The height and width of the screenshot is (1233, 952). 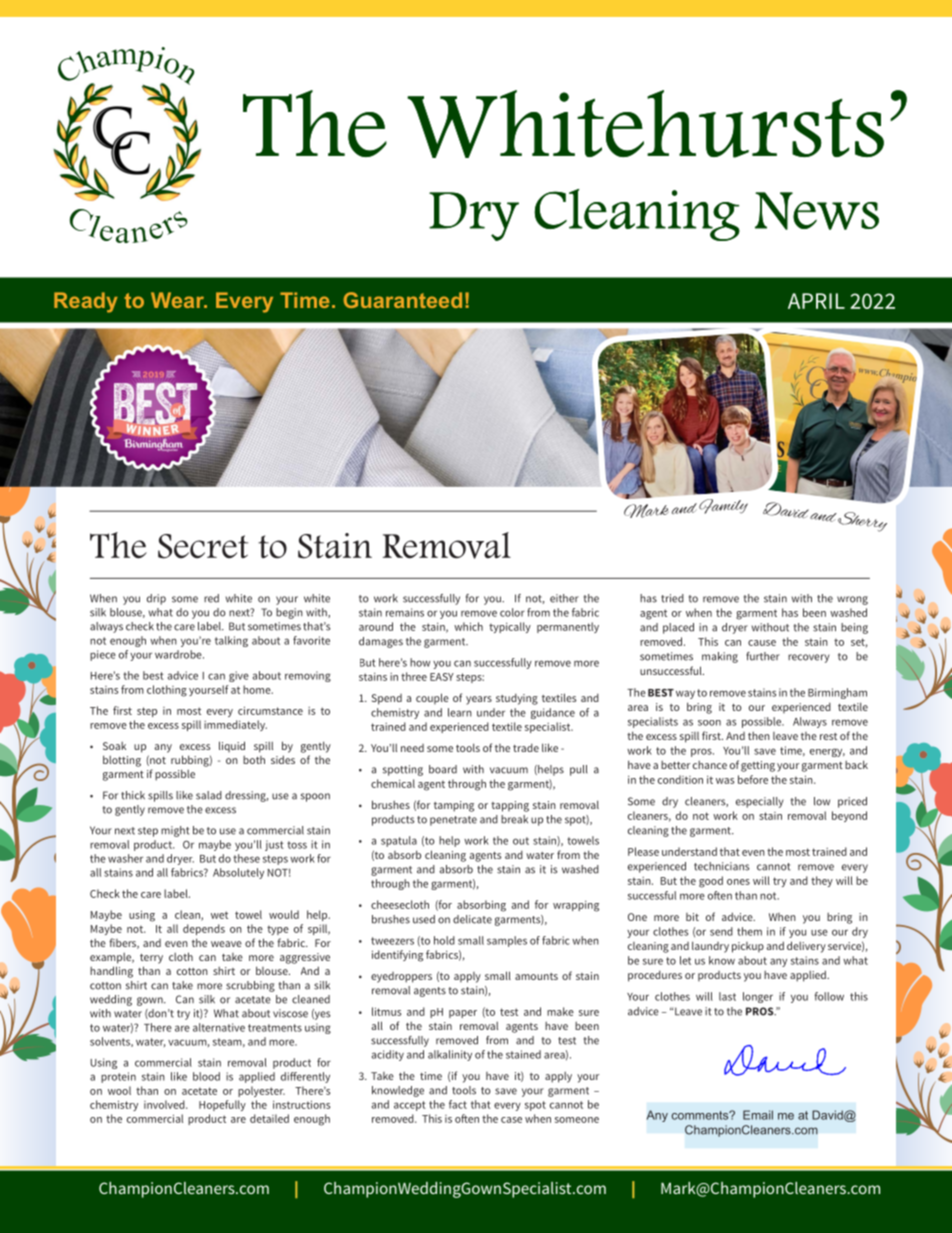 What do you see at coordinates (239, 676) in the screenshot?
I see `give` at bounding box center [239, 676].
